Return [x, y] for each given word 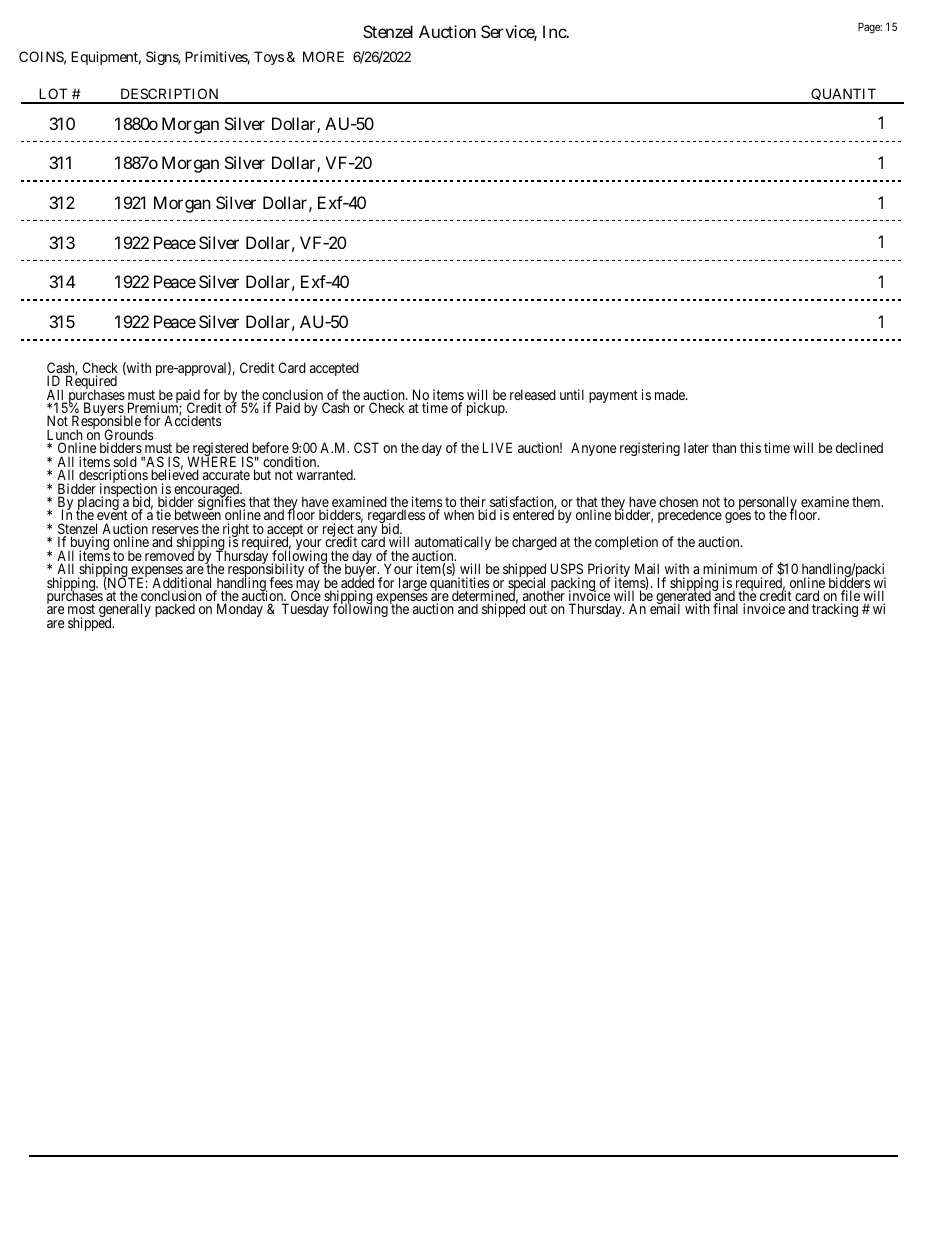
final [725, 608]
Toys [269, 58]
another [544, 596]
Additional [183, 584]
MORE [323, 56]
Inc [555, 31]
